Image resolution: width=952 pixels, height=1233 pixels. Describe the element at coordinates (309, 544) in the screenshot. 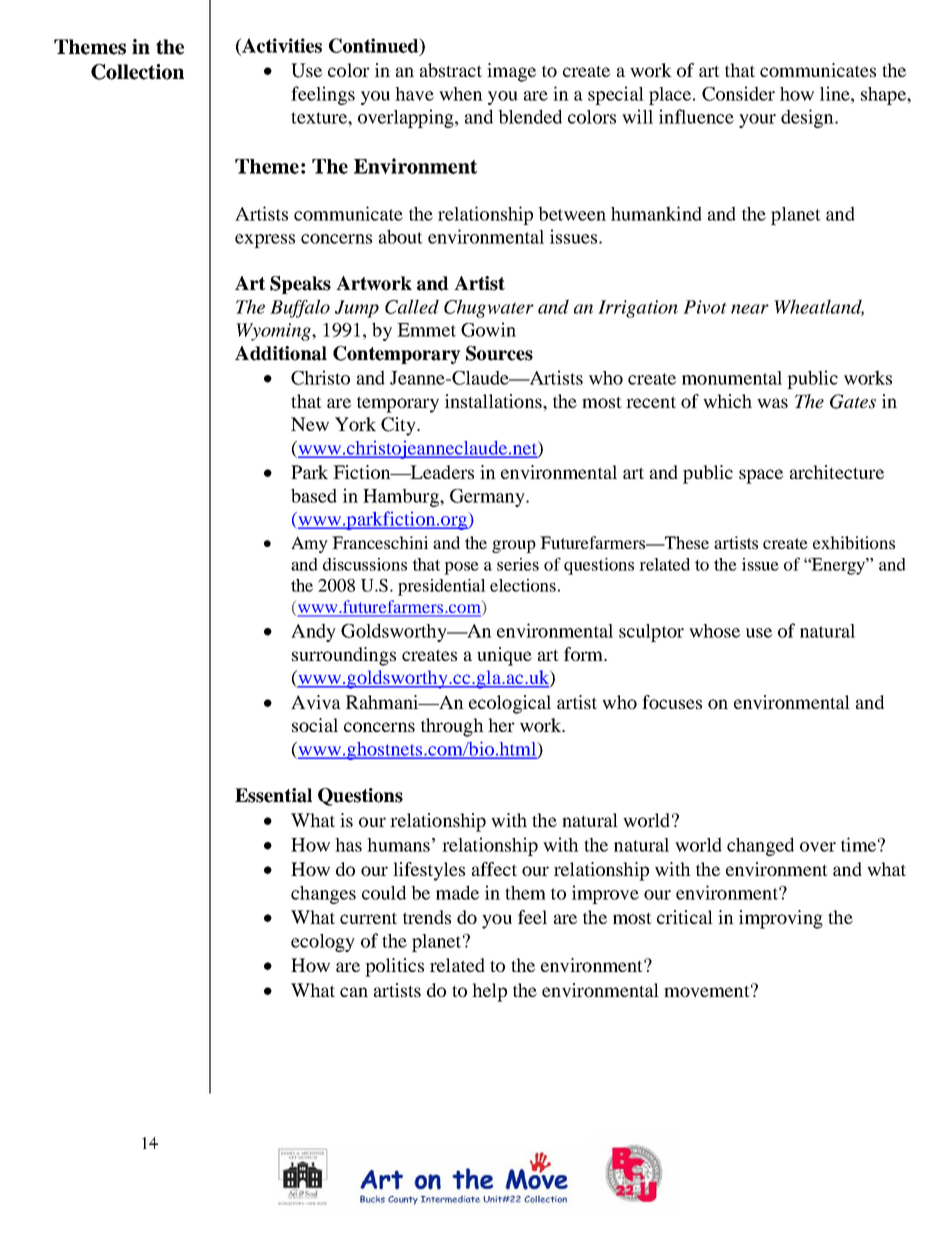

I see `Amy` at that location.
